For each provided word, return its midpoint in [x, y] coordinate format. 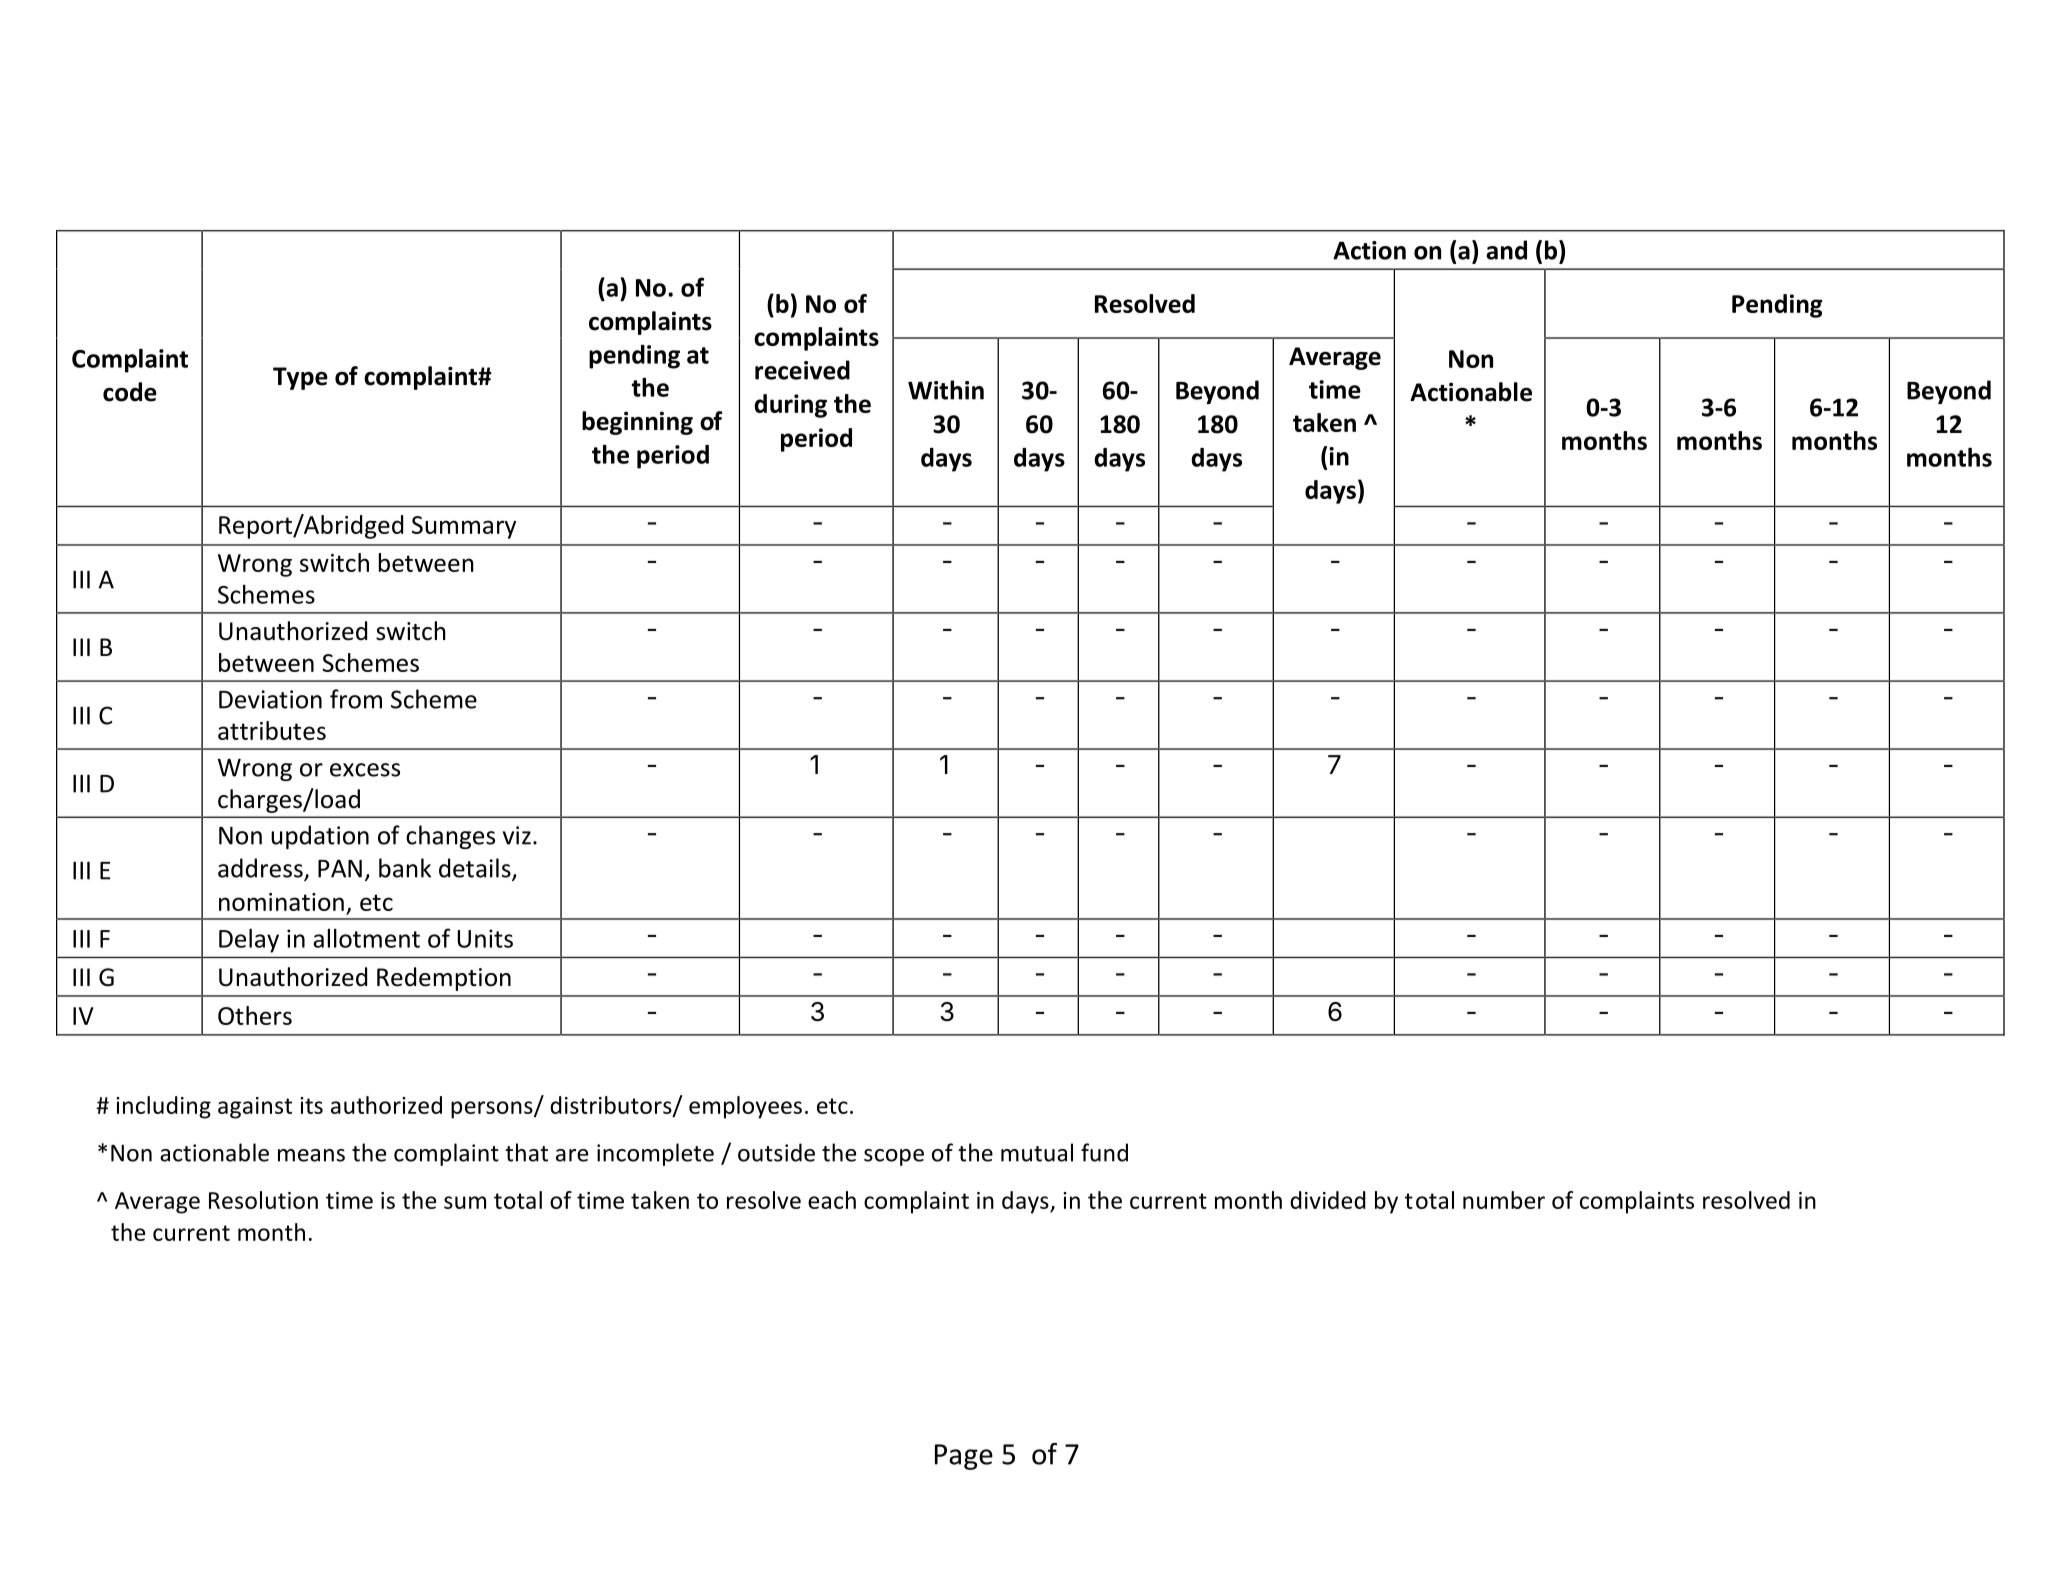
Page [964, 1457]
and [1506, 250]
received [802, 370]
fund [1104, 1152]
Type [300, 378]
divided [1328, 1200]
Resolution [263, 1200]
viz [517, 835]
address [261, 869]
